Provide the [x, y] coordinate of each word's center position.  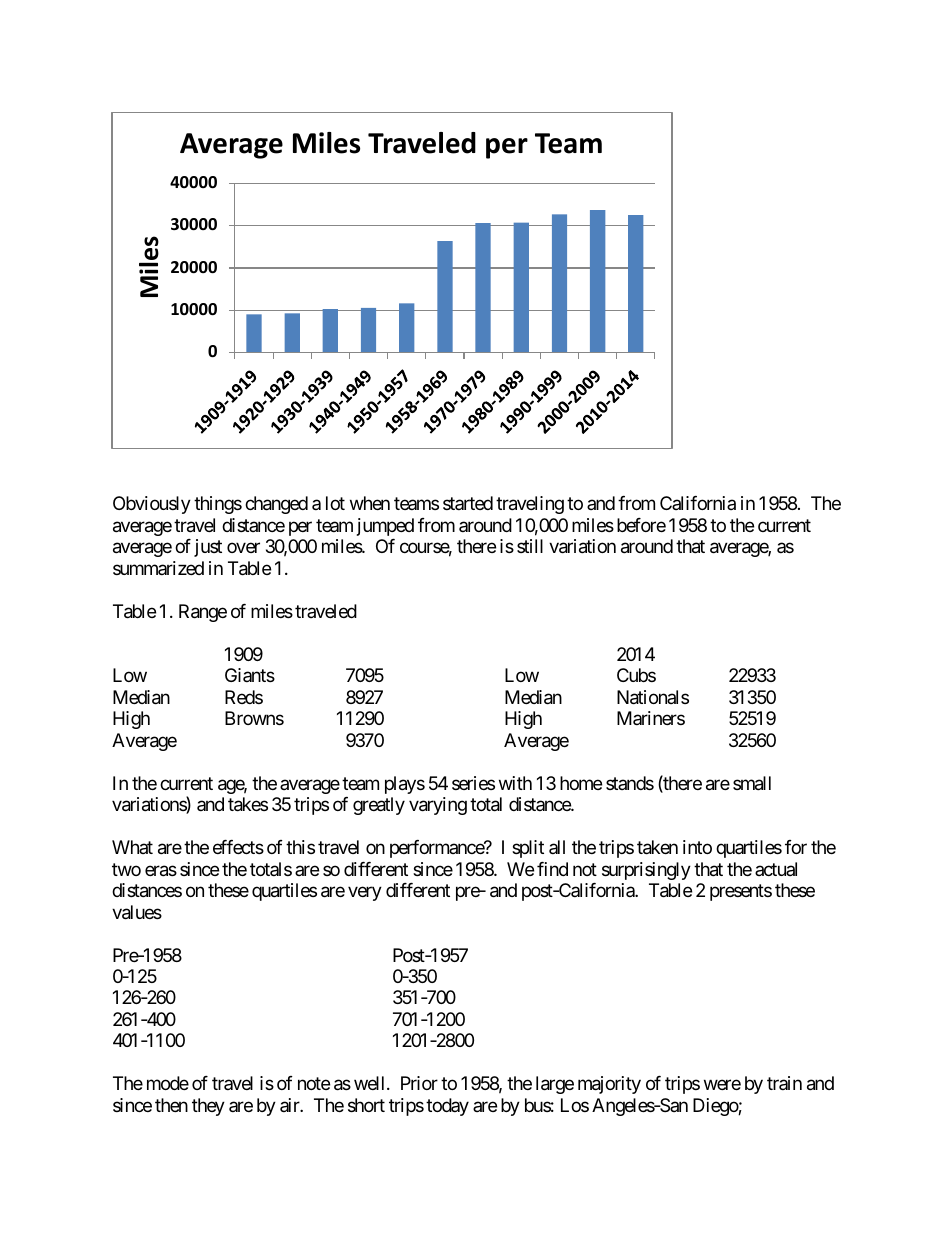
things [218, 505]
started [468, 503]
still [530, 546]
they [208, 1107]
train [784, 1083]
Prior [419, 1083]
